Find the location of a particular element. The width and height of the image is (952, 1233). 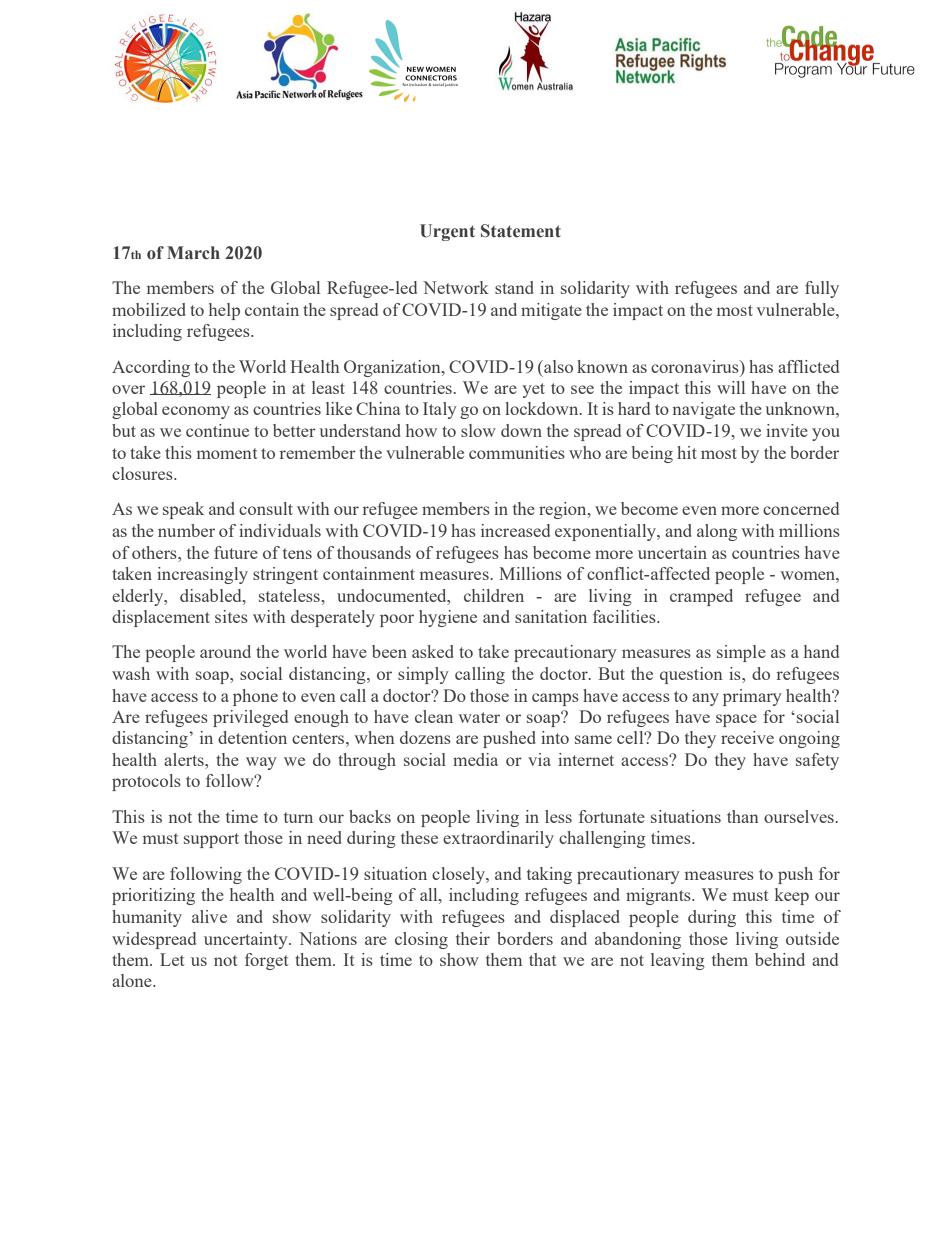

invite is located at coordinates (787, 430).
